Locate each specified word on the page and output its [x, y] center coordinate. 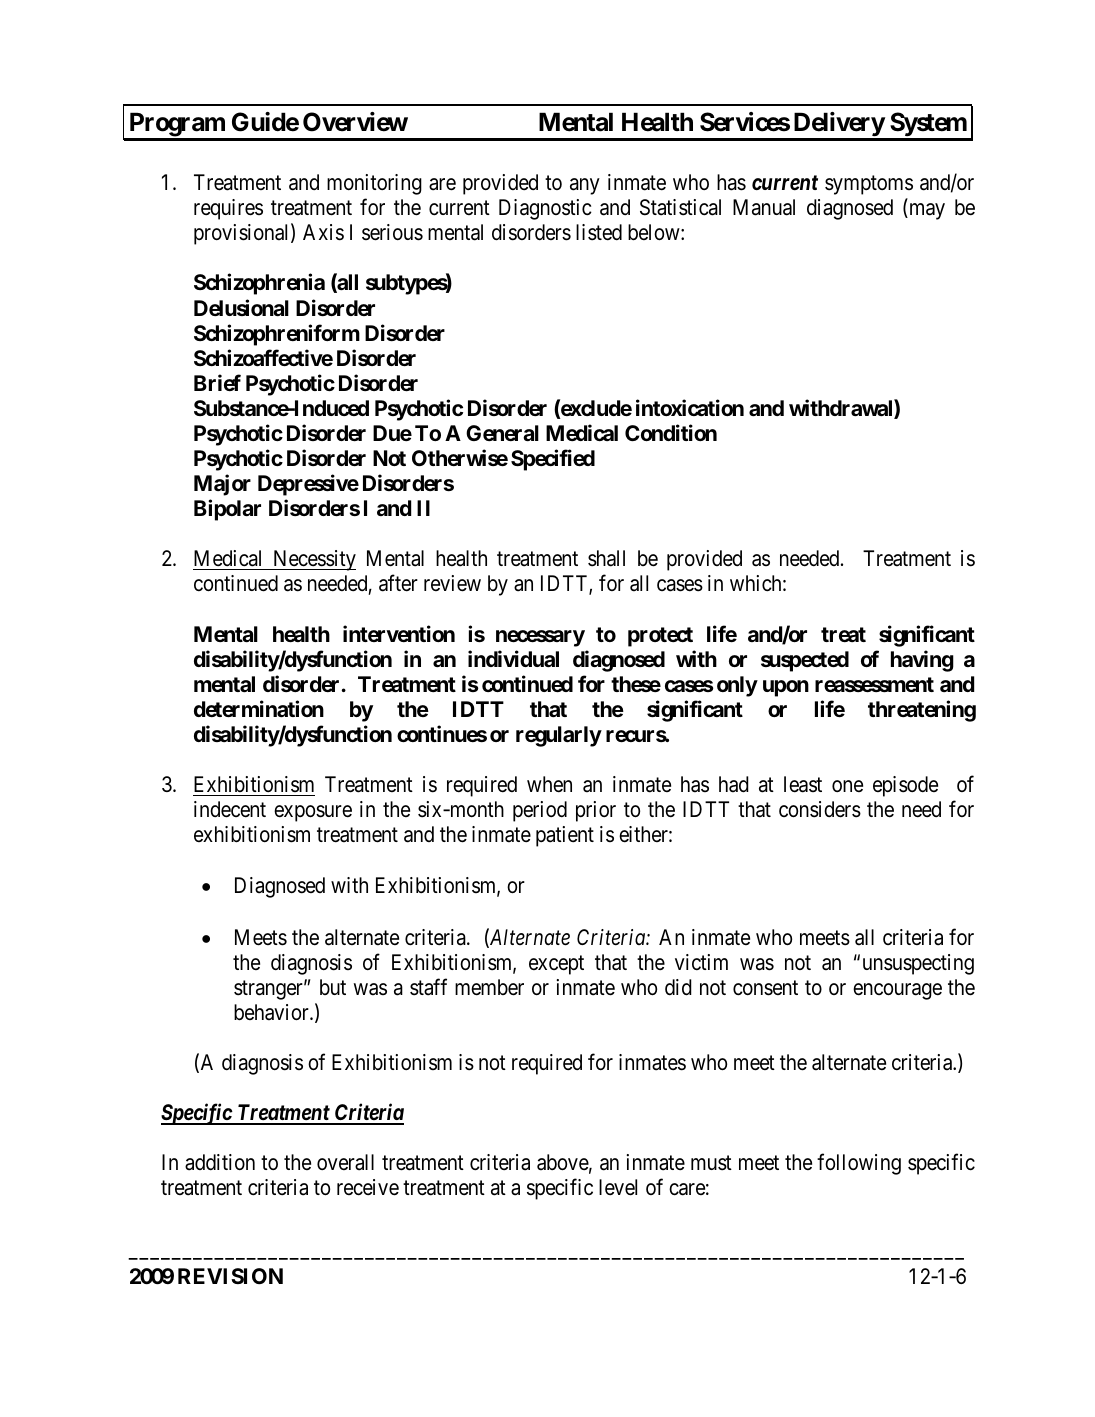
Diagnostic [545, 209]
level [618, 1187]
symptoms [869, 185]
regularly [559, 736]
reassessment [874, 684]
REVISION [230, 1276]
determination [259, 708]
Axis [323, 232]
